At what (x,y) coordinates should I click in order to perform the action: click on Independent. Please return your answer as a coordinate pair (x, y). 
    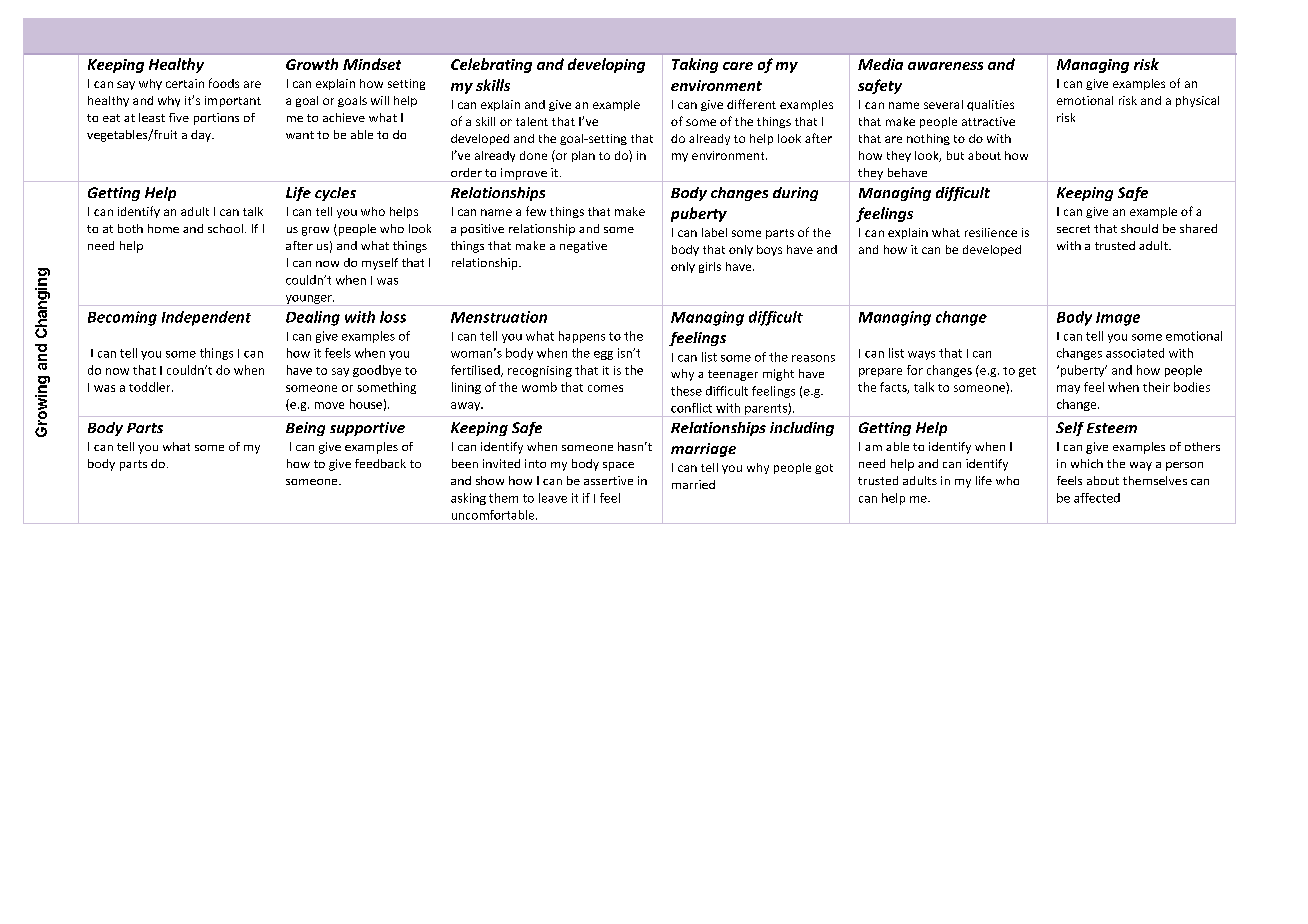
    Looking at the image, I should click on (206, 318).
